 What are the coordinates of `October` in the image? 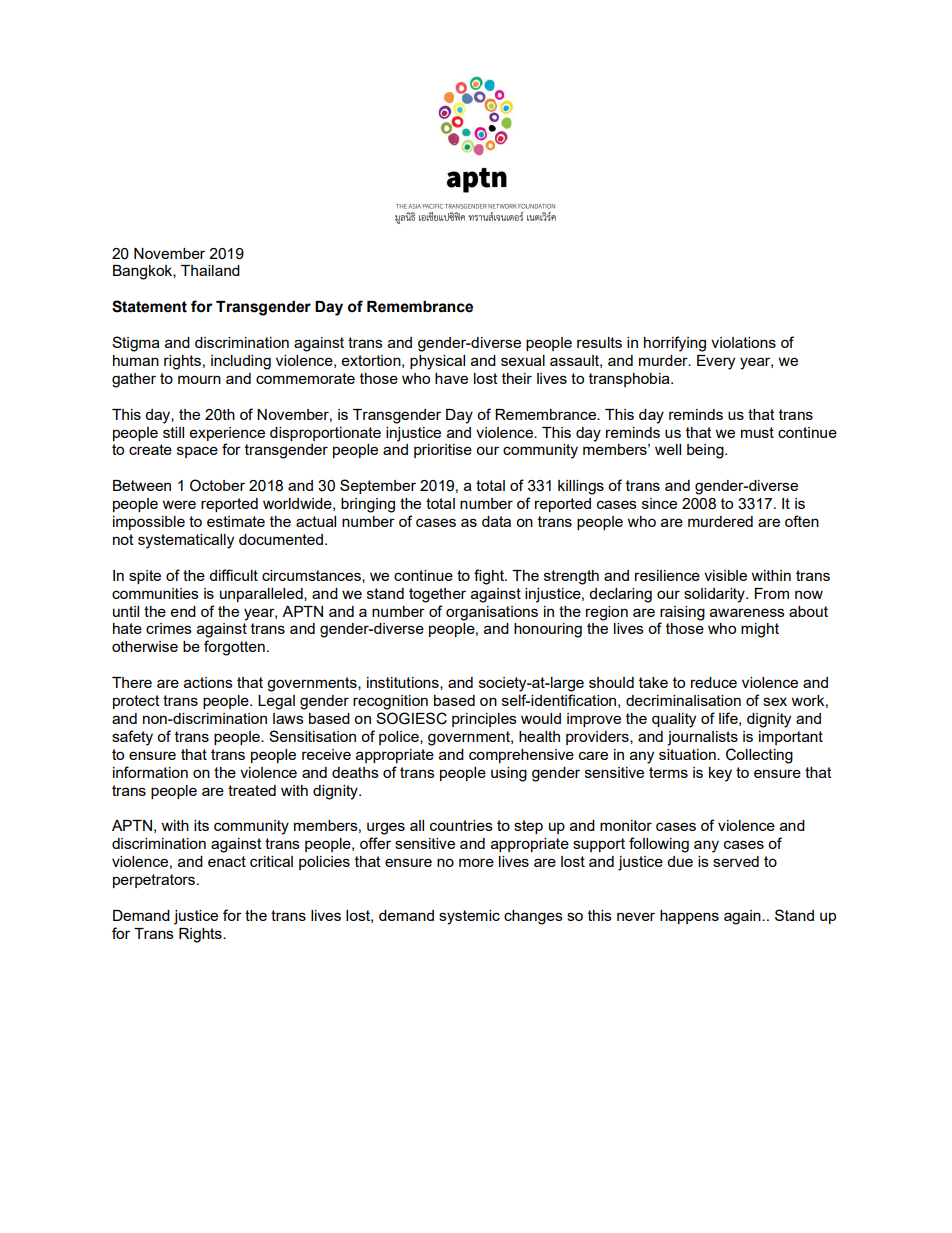 It's located at (217, 485).
